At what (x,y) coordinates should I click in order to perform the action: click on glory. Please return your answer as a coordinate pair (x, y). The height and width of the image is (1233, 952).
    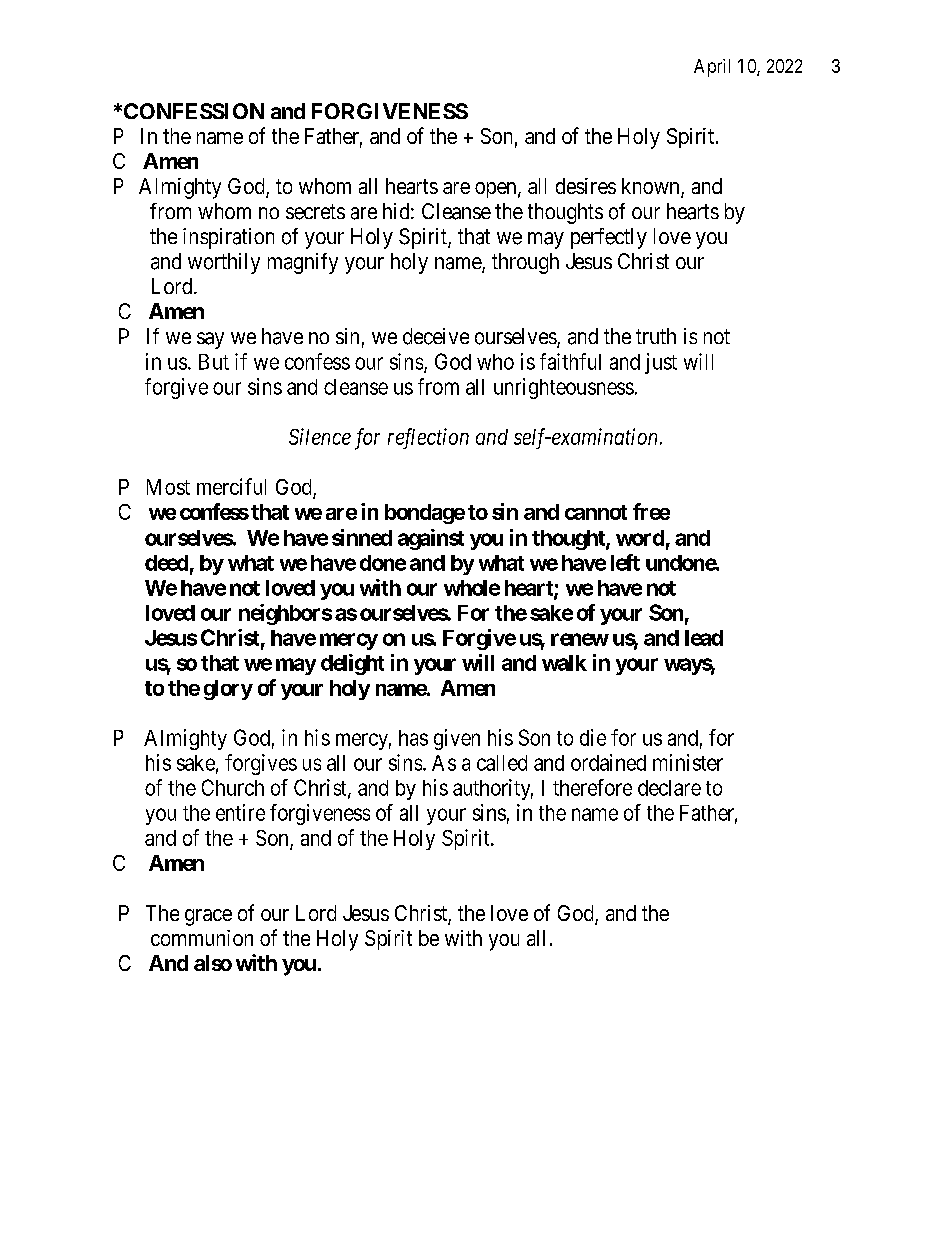
    Looking at the image, I should click on (228, 690).
